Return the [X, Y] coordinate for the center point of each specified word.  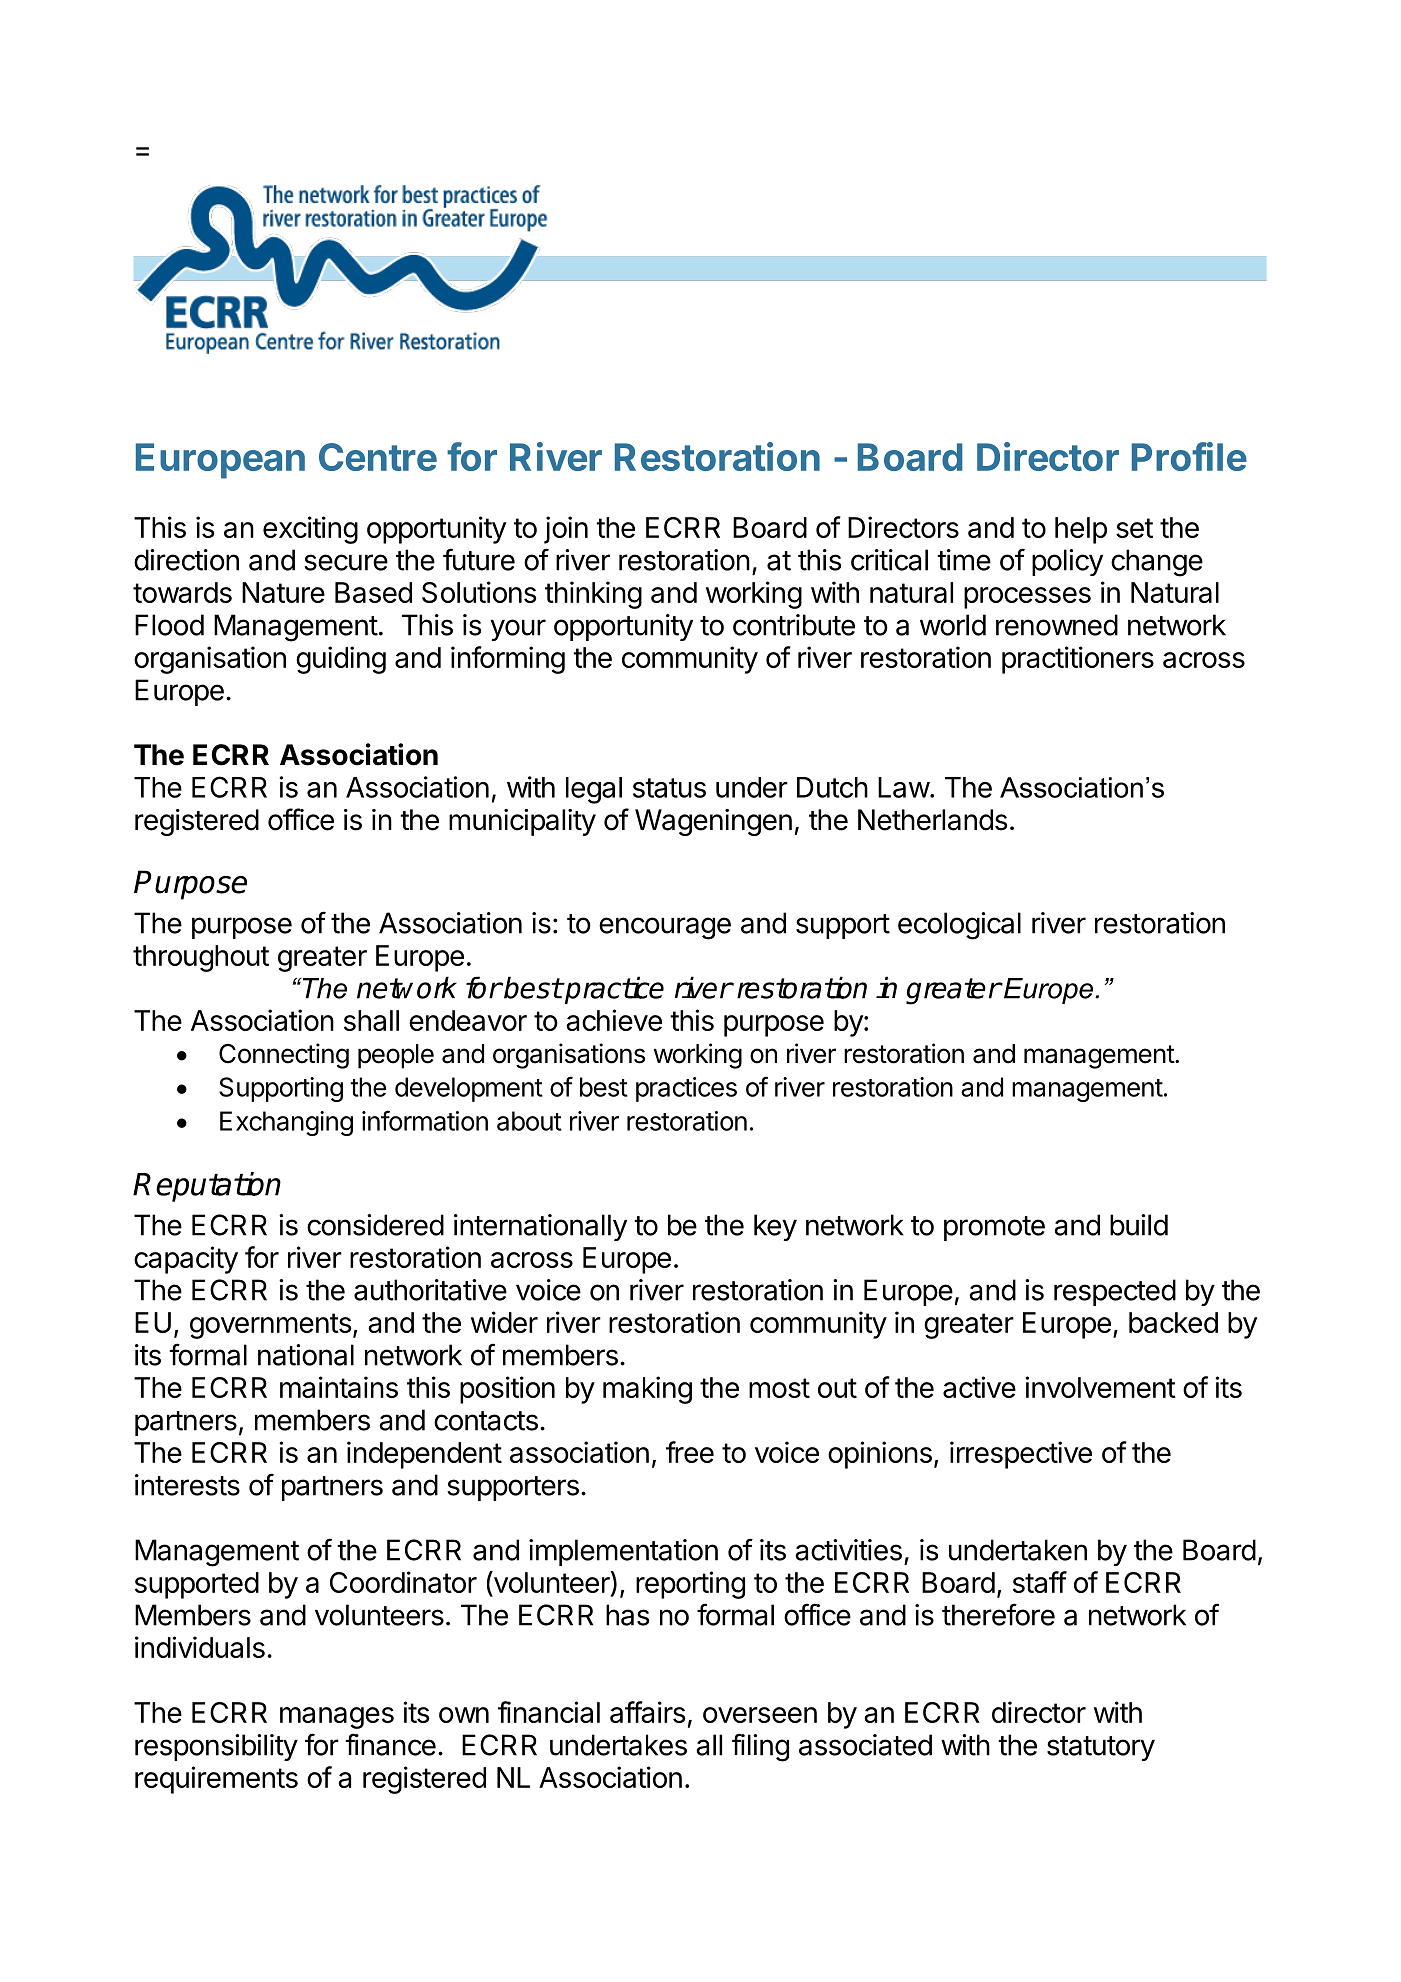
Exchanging [286, 1123]
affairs [648, 1712]
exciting [310, 530]
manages [337, 1718]
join [566, 530]
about [529, 1121]
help [1081, 530]
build [1139, 1225]
